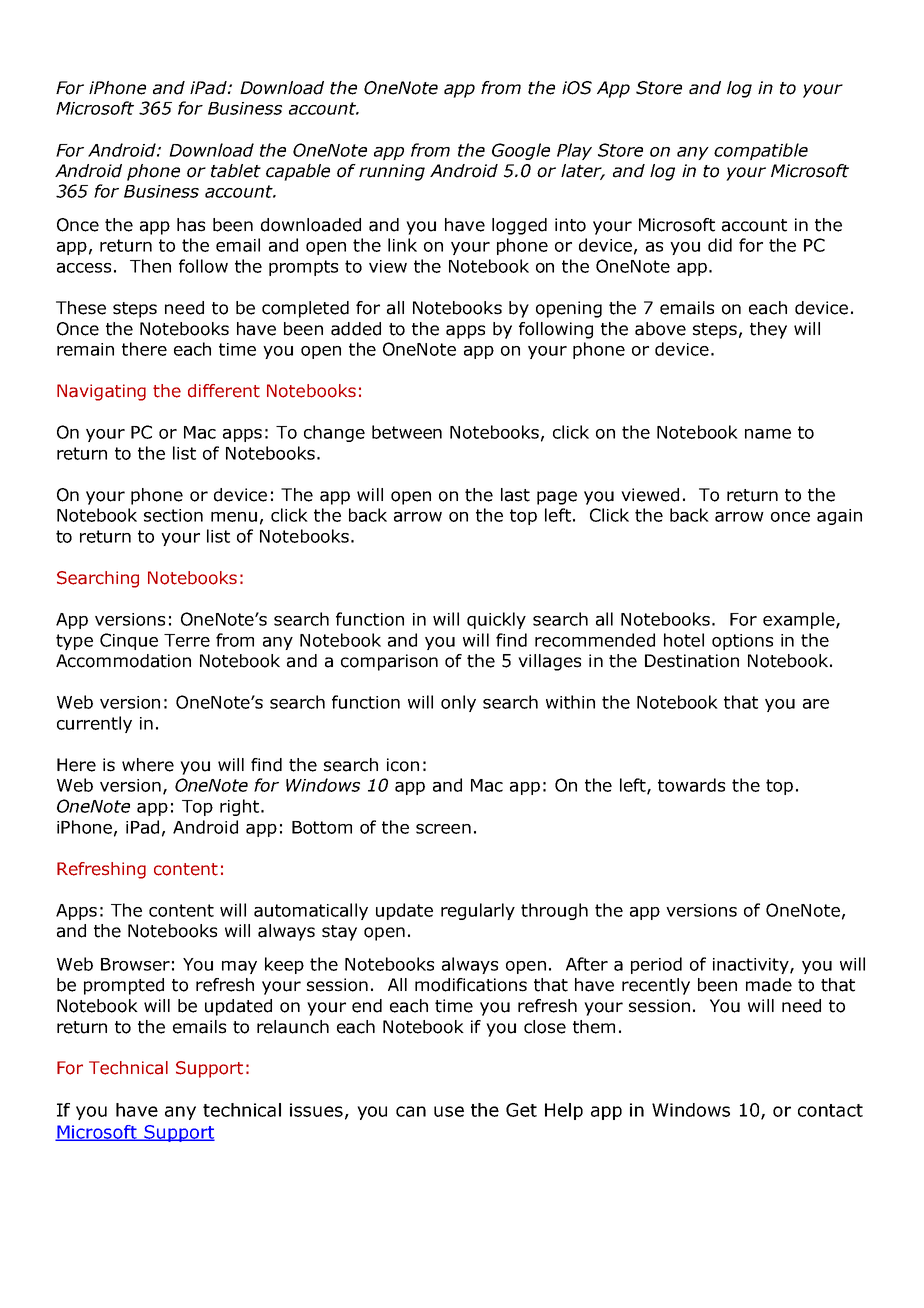 This page has height=1308, width=924. Describe the element at coordinates (293, 1027) in the page. I see `relaunch` at that location.
